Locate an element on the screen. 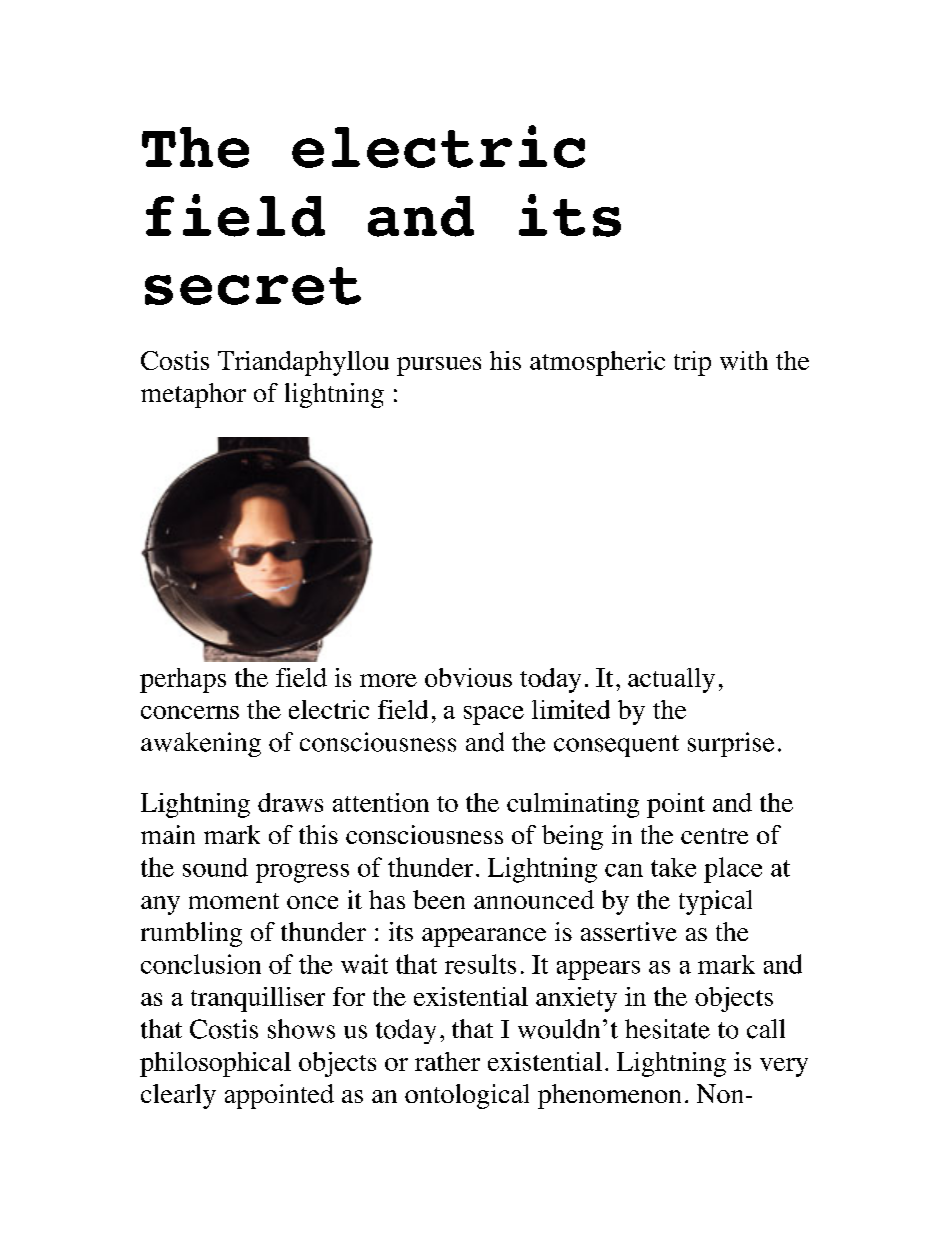  actually is located at coordinates (671, 680).
